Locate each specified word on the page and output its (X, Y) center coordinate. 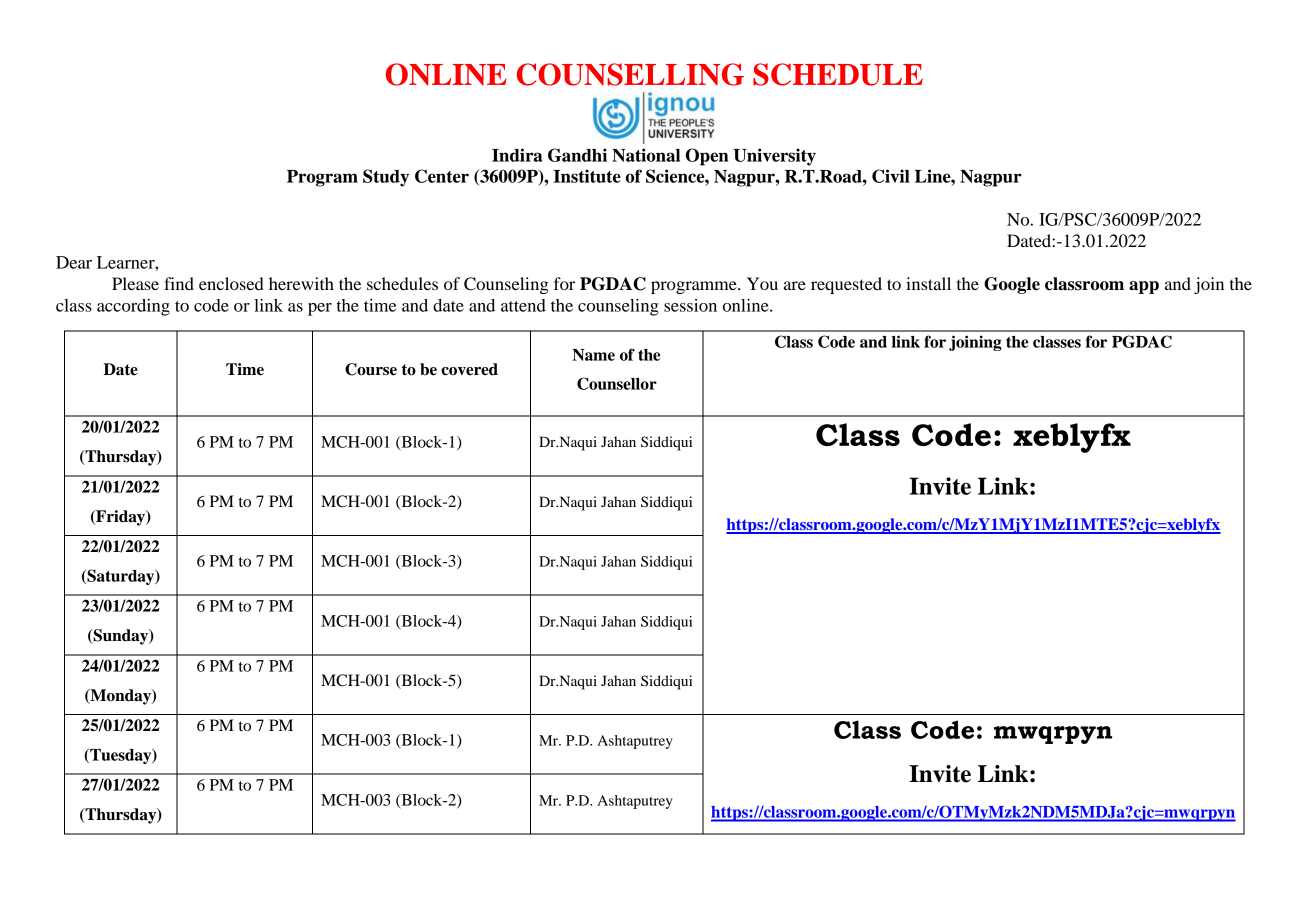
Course (371, 369)
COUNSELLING (630, 74)
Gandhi (577, 155)
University (774, 157)
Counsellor (617, 383)
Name (593, 355)
